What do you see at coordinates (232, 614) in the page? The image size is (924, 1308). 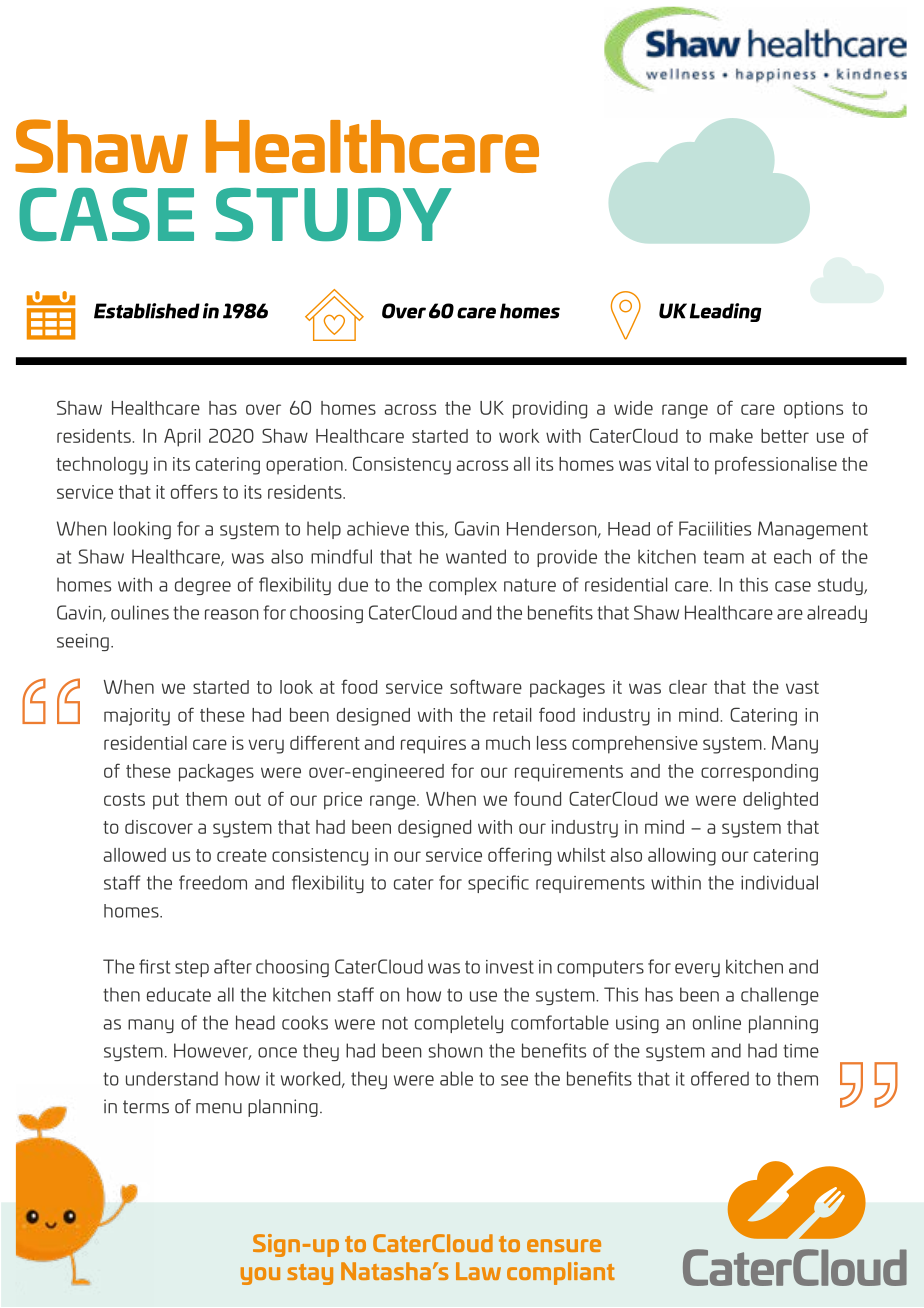 I see `reason` at bounding box center [232, 614].
